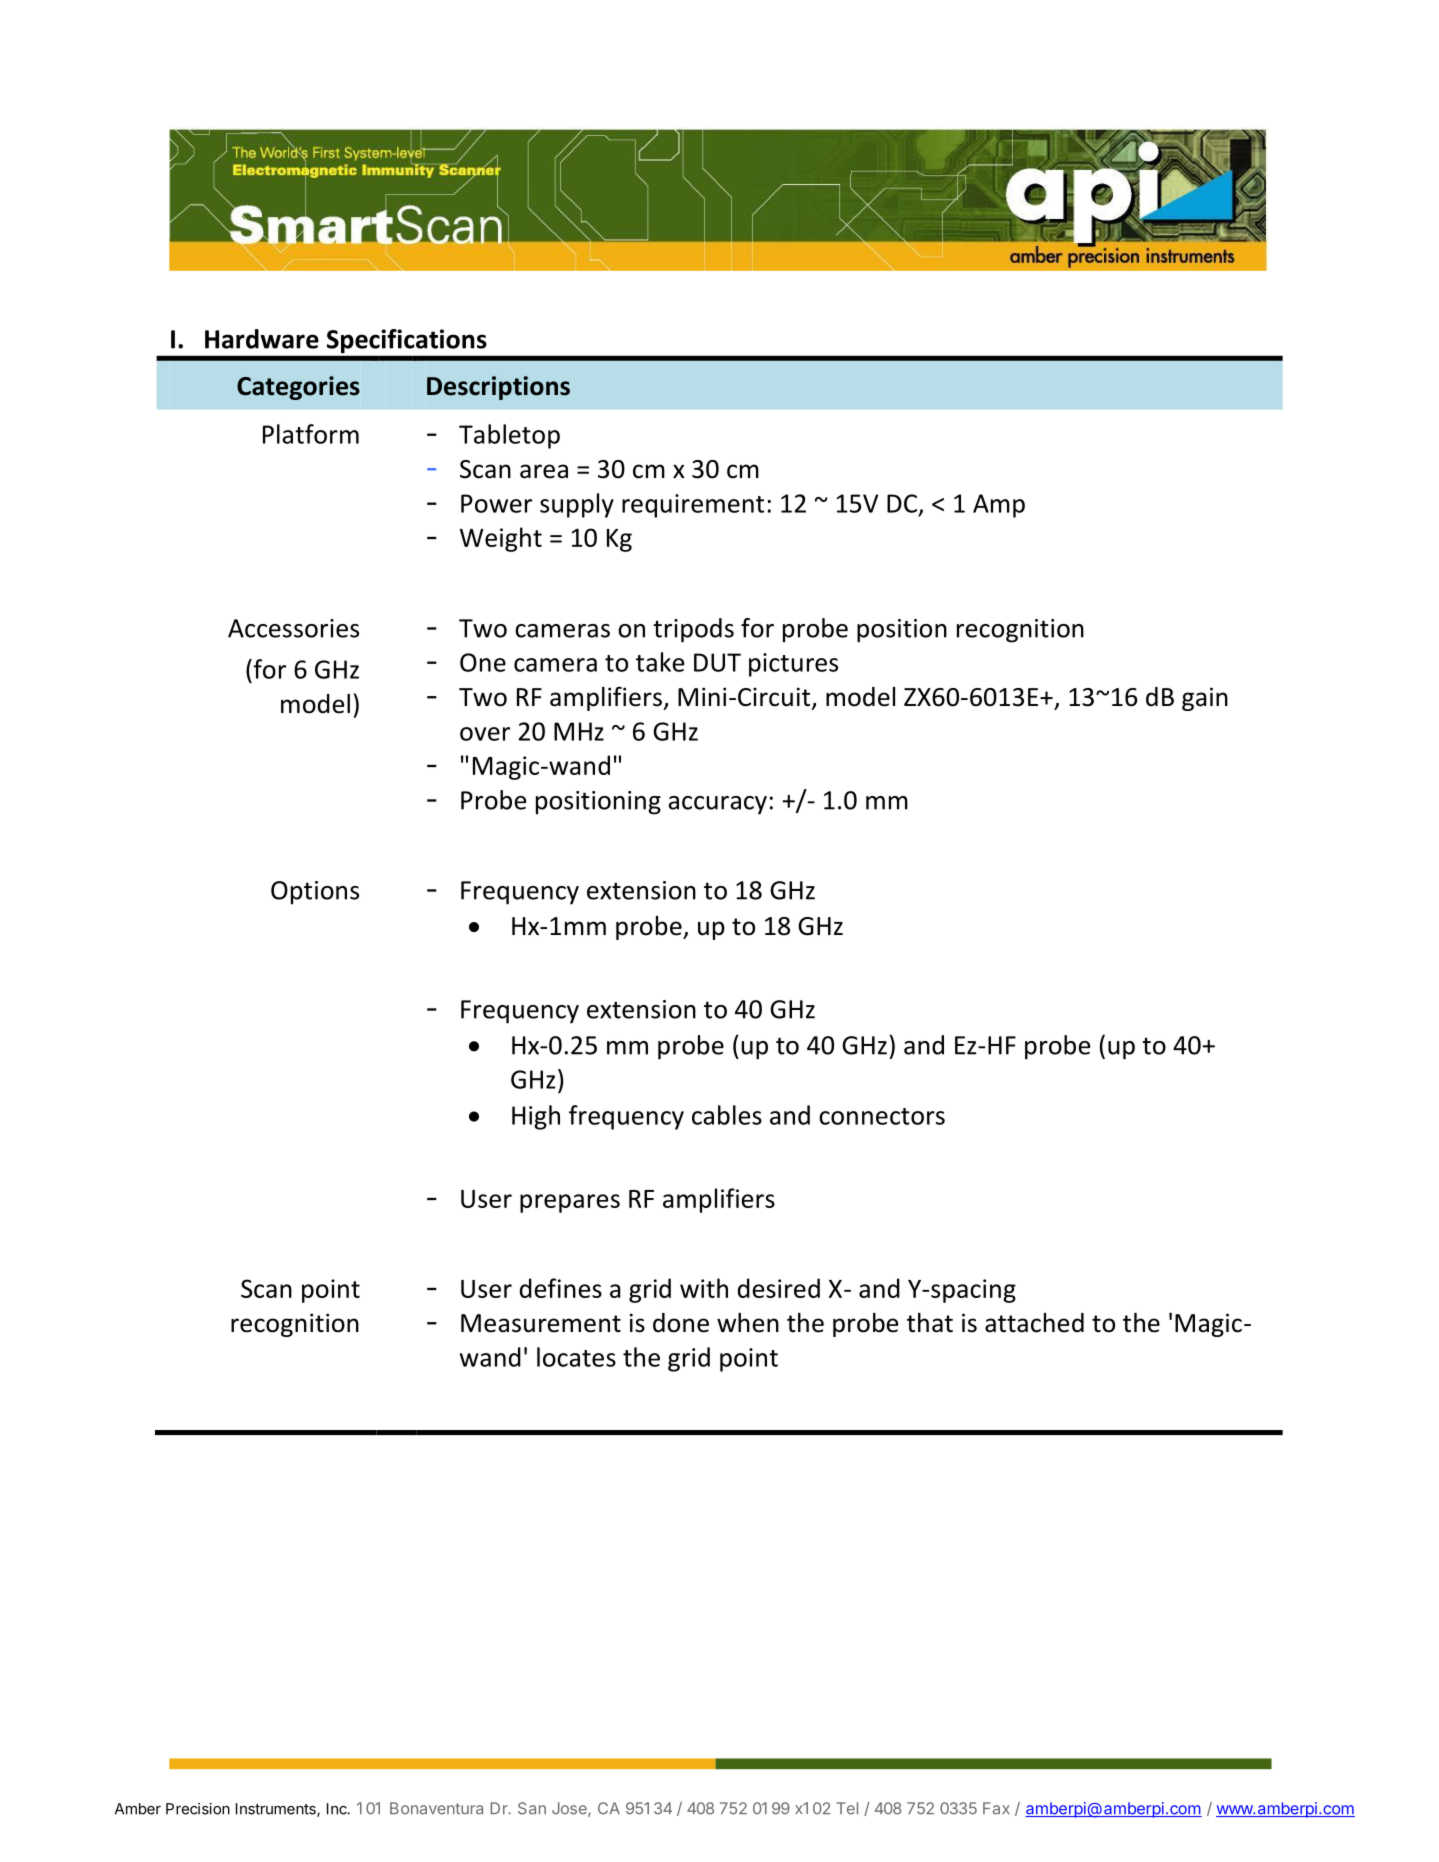 The width and height of the screenshot is (1439, 1862). I want to click on Categories, so click(298, 388).
